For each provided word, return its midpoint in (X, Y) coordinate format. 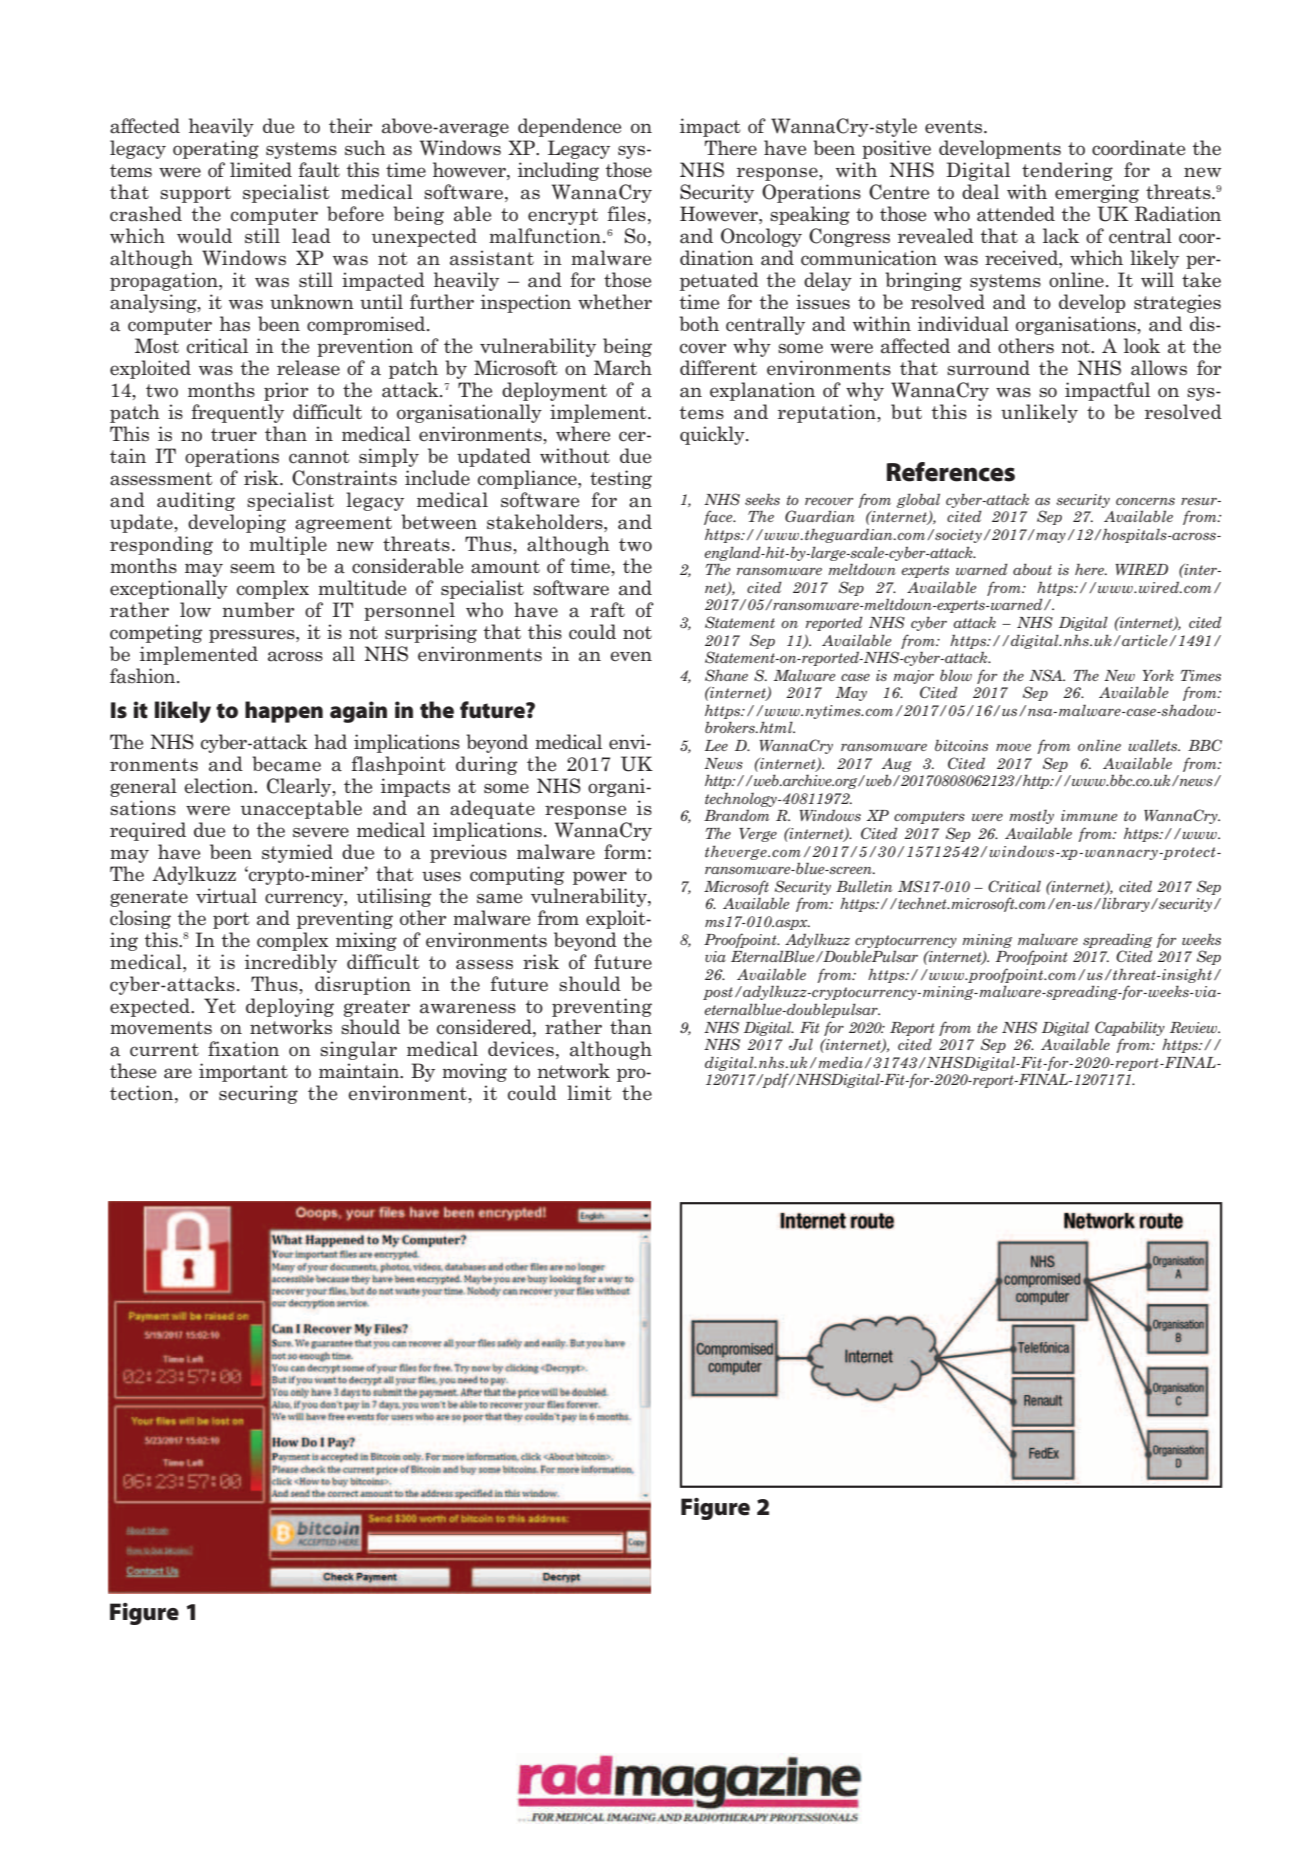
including (558, 171)
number (258, 609)
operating (216, 149)
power (600, 878)
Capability (1130, 1028)
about (1032, 569)
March (623, 368)
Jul (801, 1045)
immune (1089, 815)
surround (988, 368)
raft (607, 610)
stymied (297, 853)
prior (286, 391)
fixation (243, 1049)
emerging (1097, 193)
